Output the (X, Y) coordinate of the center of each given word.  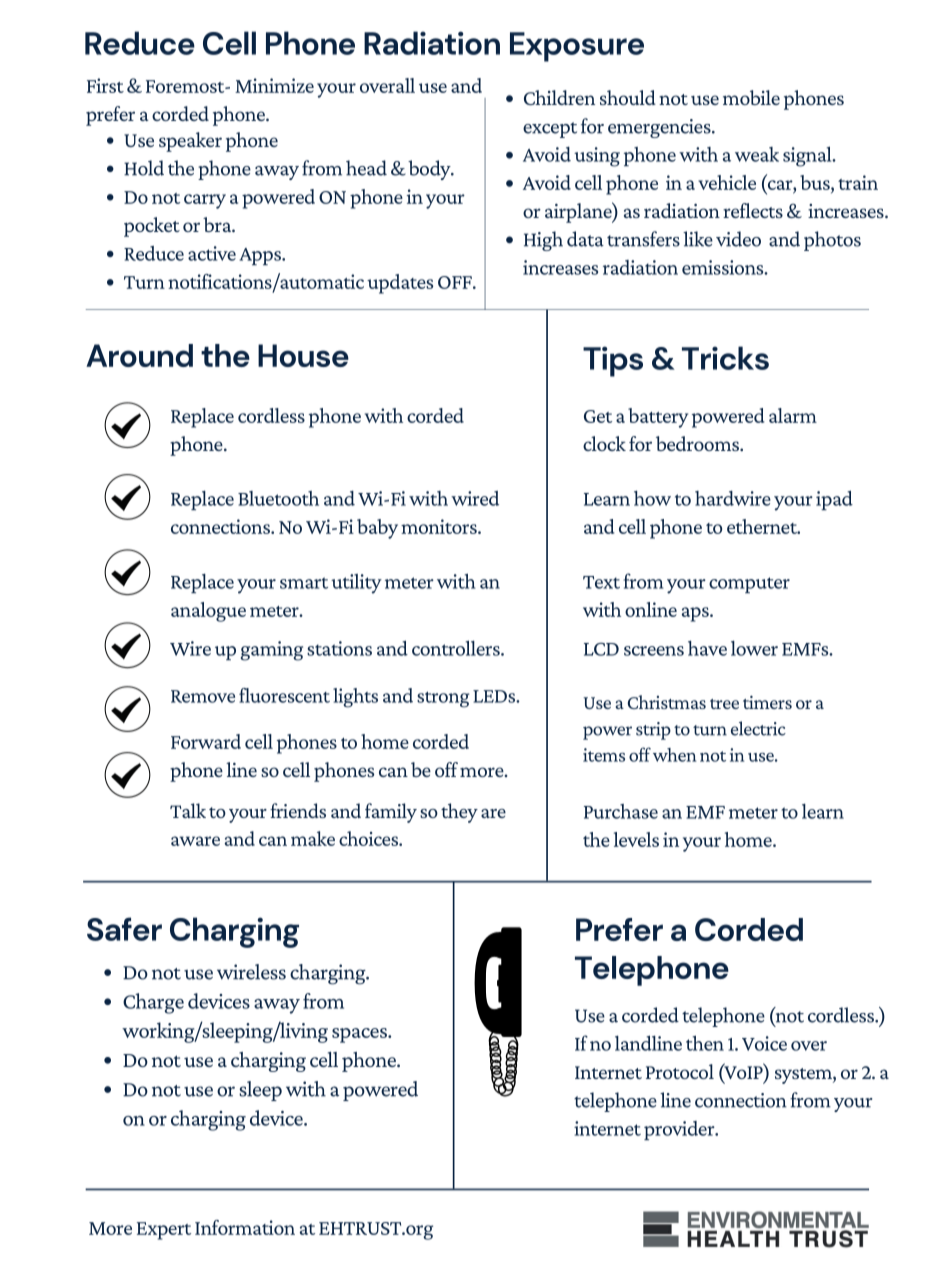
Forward (206, 741)
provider (680, 1130)
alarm (793, 415)
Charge (153, 1003)
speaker (190, 142)
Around (139, 355)
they (459, 813)
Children (559, 97)
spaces (360, 1035)
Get (598, 416)
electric (758, 728)
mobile (751, 97)
